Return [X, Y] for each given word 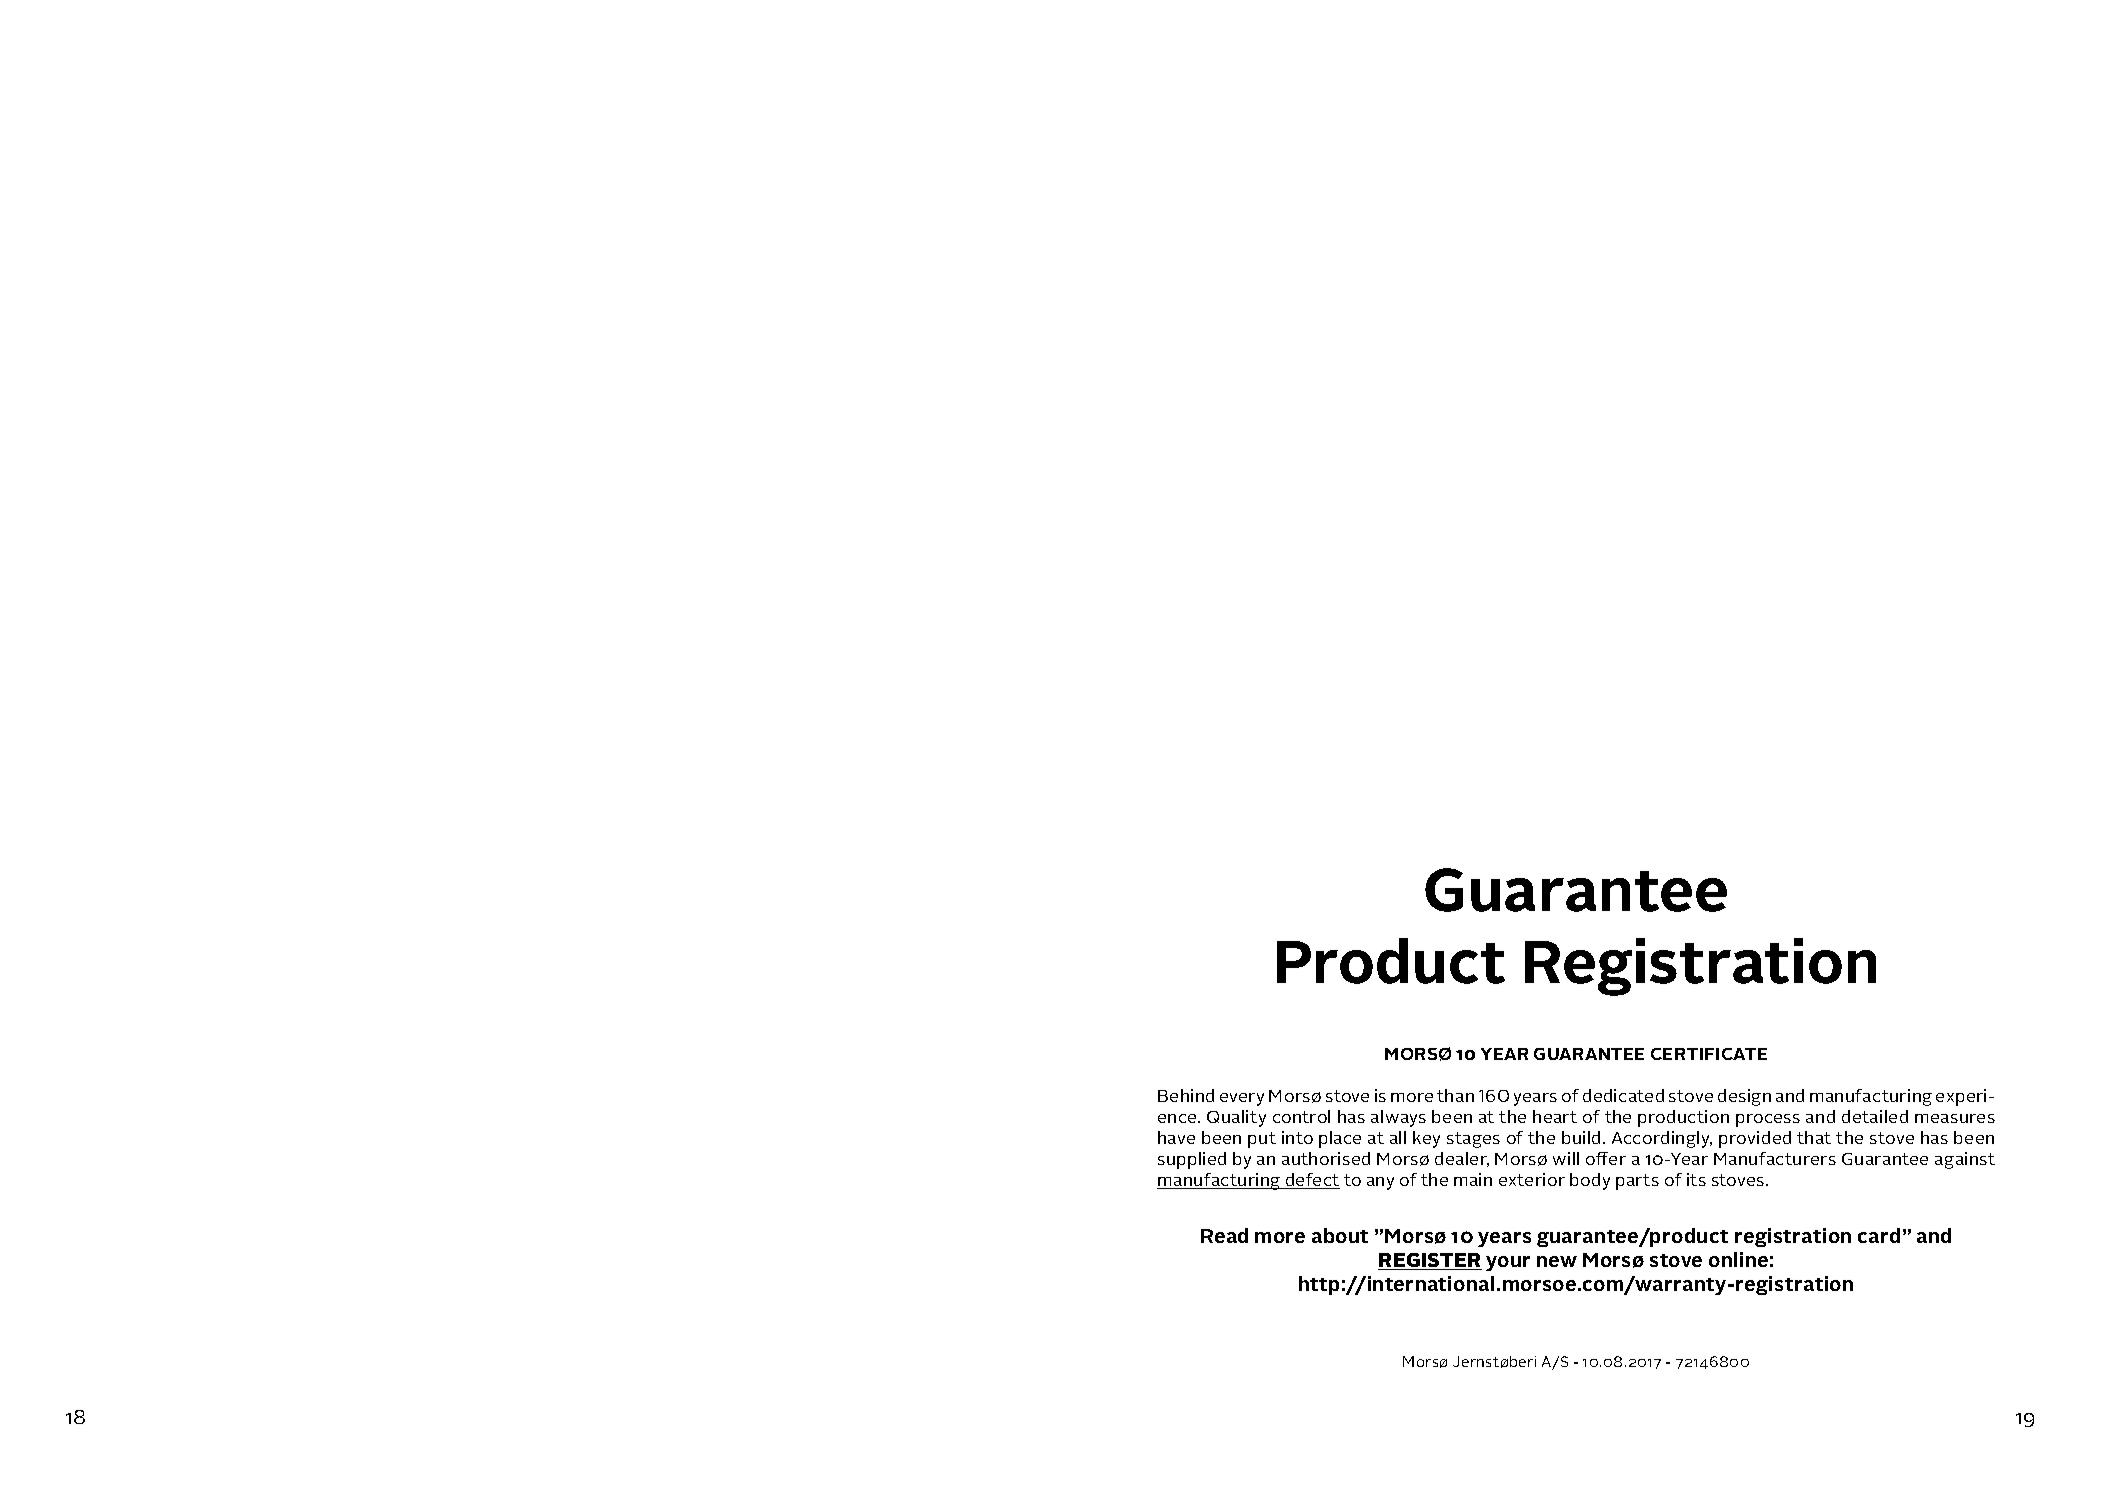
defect [1312, 1181]
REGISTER [1430, 1261]
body [1590, 1181]
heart [1555, 1116]
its [1696, 1179]
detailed [1875, 1116]
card [1879, 1235]
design [1744, 1097]
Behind [1186, 1095]
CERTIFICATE [1709, 1054]
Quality [1236, 1118]
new [1557, 1261]
